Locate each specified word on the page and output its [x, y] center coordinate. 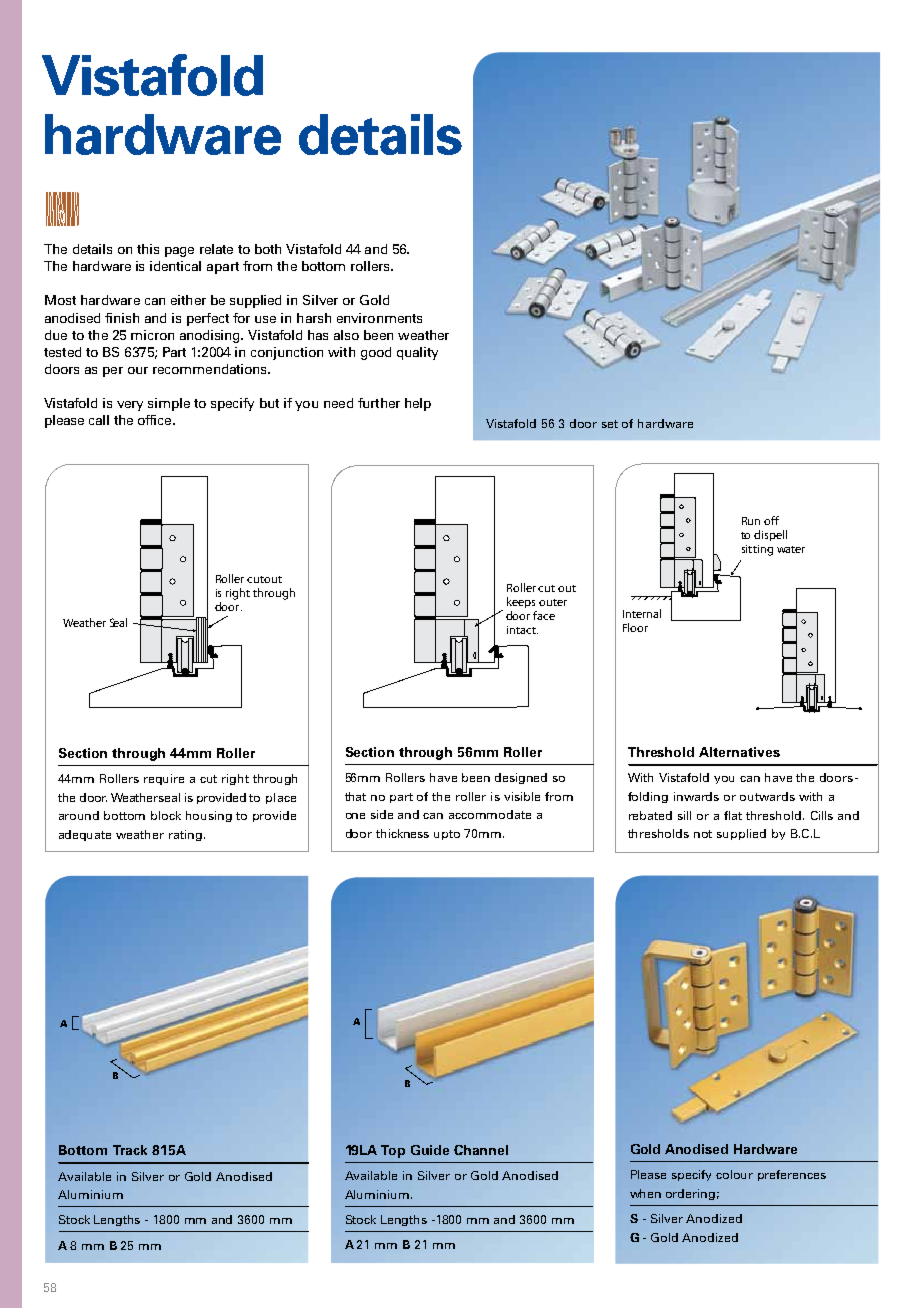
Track [130, 1150]
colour [734, 1174]
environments [379, 318]
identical [175, 266]
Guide [430, 1150]
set [610, 424]
